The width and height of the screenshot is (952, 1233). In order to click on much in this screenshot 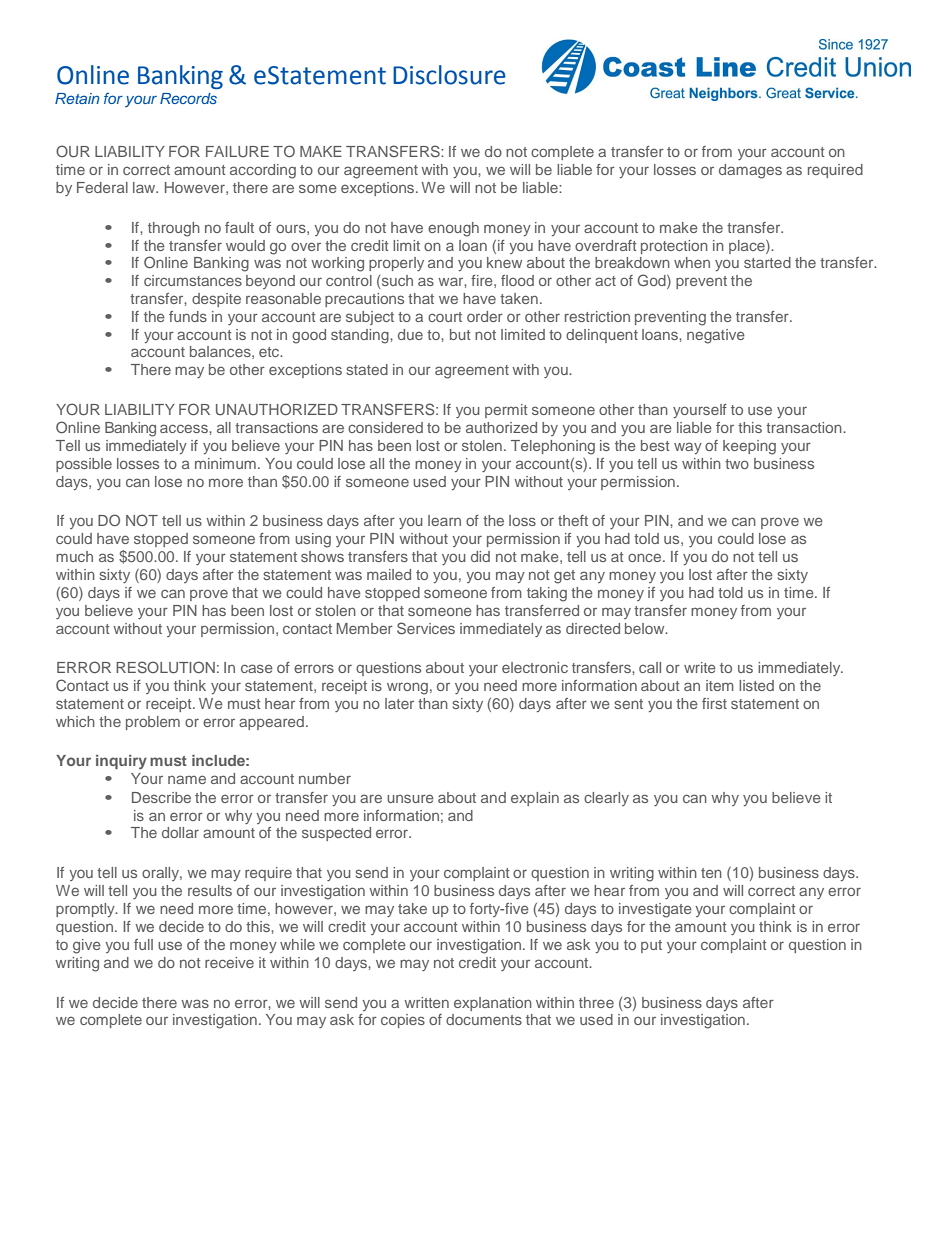, I will do `click(74, 556)`.
